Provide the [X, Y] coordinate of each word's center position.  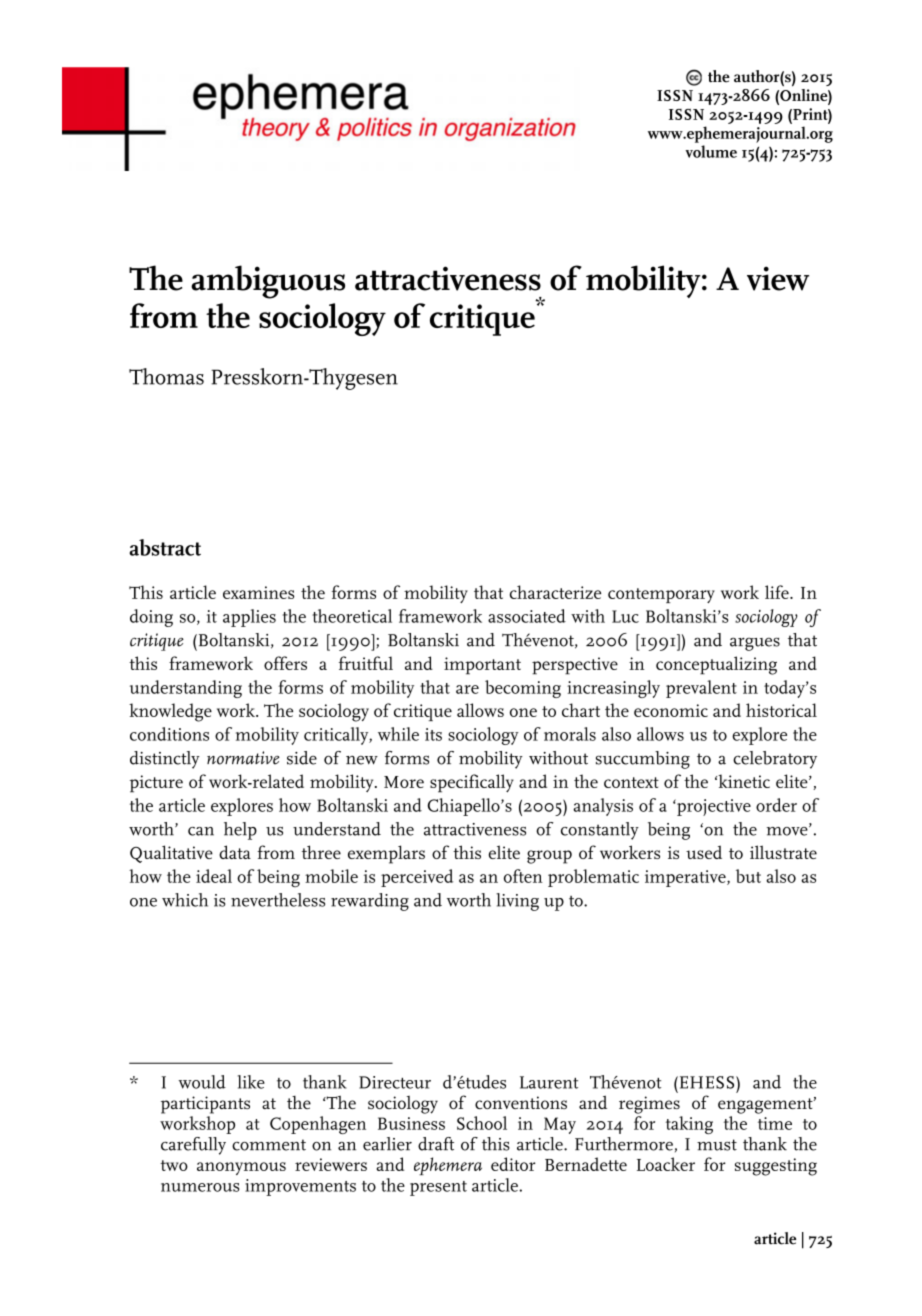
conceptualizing [716, 665]
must [717, 1145]
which [185, 900]
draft [436, 1144]
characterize [555, 592]
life [778, 592]
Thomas [166, 376]
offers [285, 663]
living [517, 902]
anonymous [241, 1168]
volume [711, 151]
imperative [686, 878]
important [482, 666]
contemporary [661, 595]
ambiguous [268, 282]
